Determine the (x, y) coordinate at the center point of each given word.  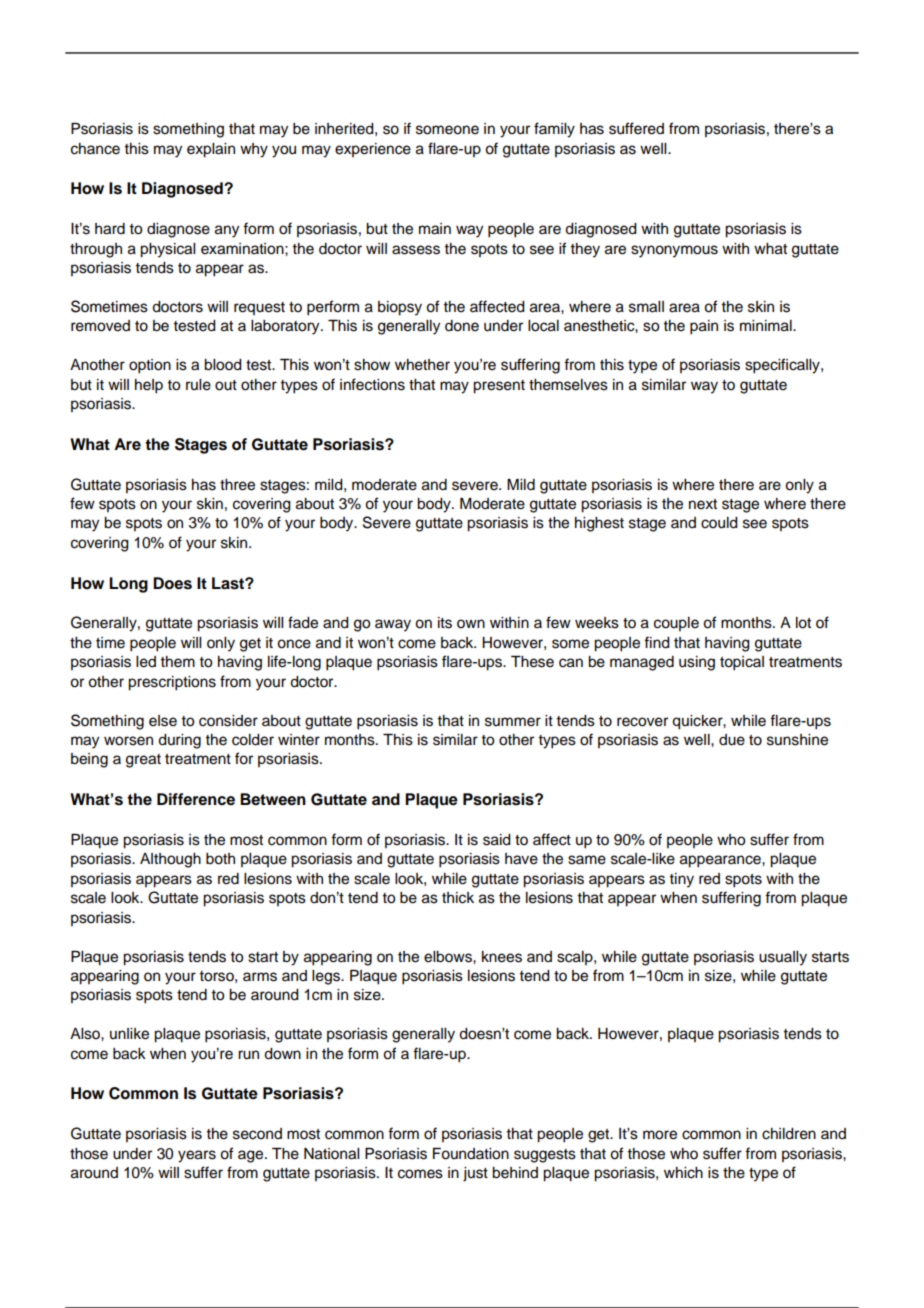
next (703, 504)
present (499, 387)
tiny (681, 880)
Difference (196, 799)
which (683, 1173)
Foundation (471, 1154)
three (237, 485)
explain (211, 150)
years (197, 1156)
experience (373, 150)
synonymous (674, 251)
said (497, 840)
